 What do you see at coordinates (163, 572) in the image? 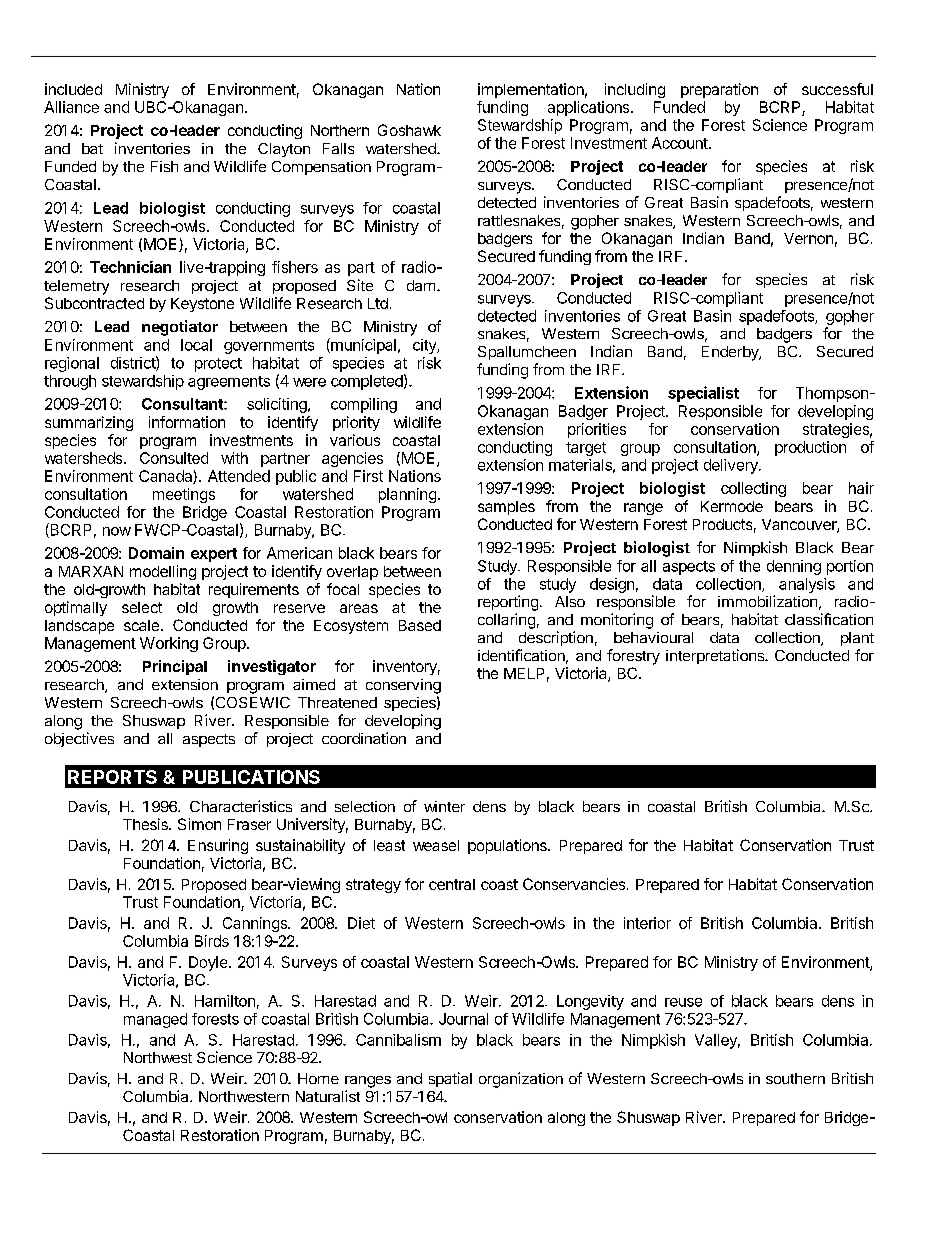
I see `modelling` at bounding box center [163, 572].
